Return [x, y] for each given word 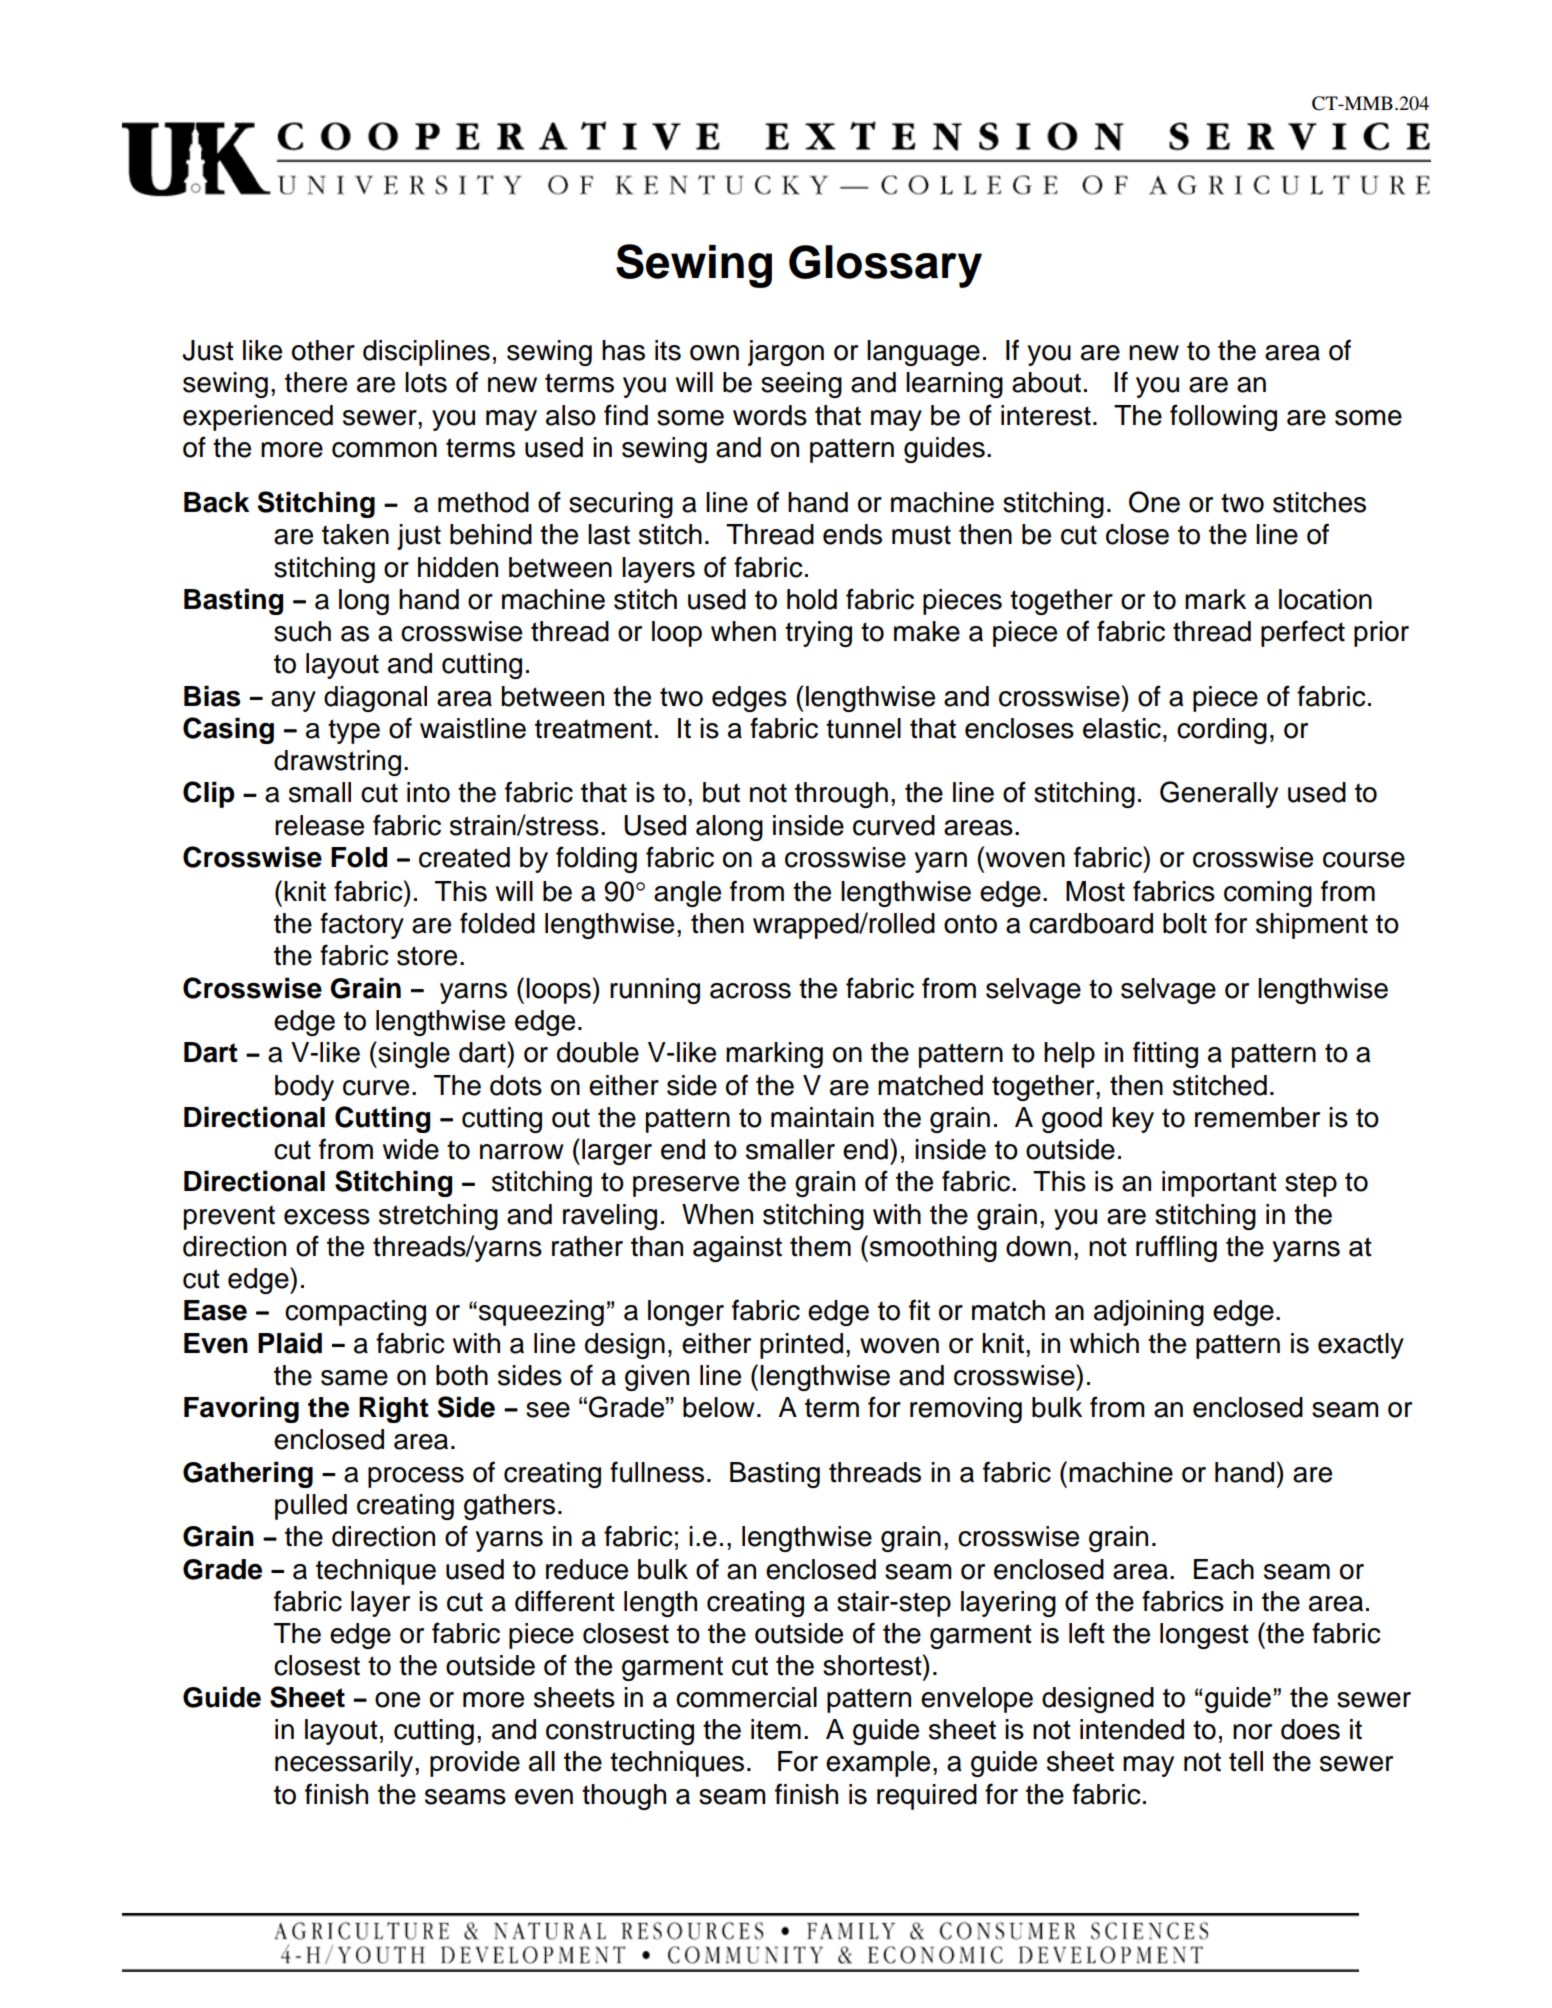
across [750, 991]
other [323, 350]
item [776, 1729]
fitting [1165, 1054]
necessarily [345, 1764]
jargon [786, 353]
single [413, 1054]
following [1223, 417]
